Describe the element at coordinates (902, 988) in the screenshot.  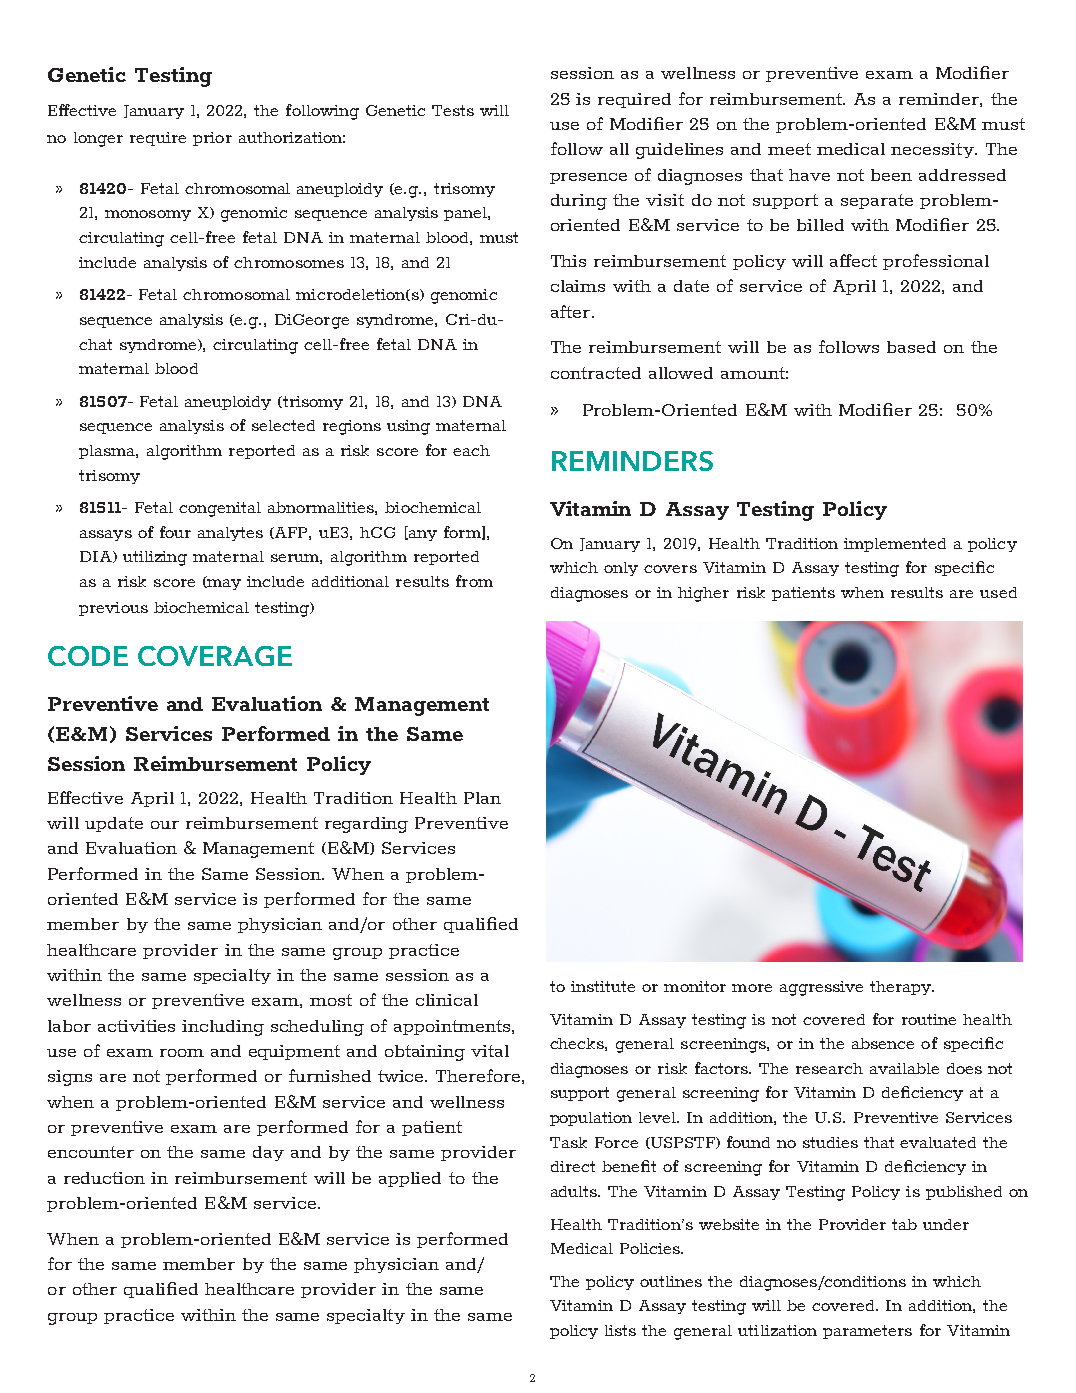
I see `therapy` at that location.
